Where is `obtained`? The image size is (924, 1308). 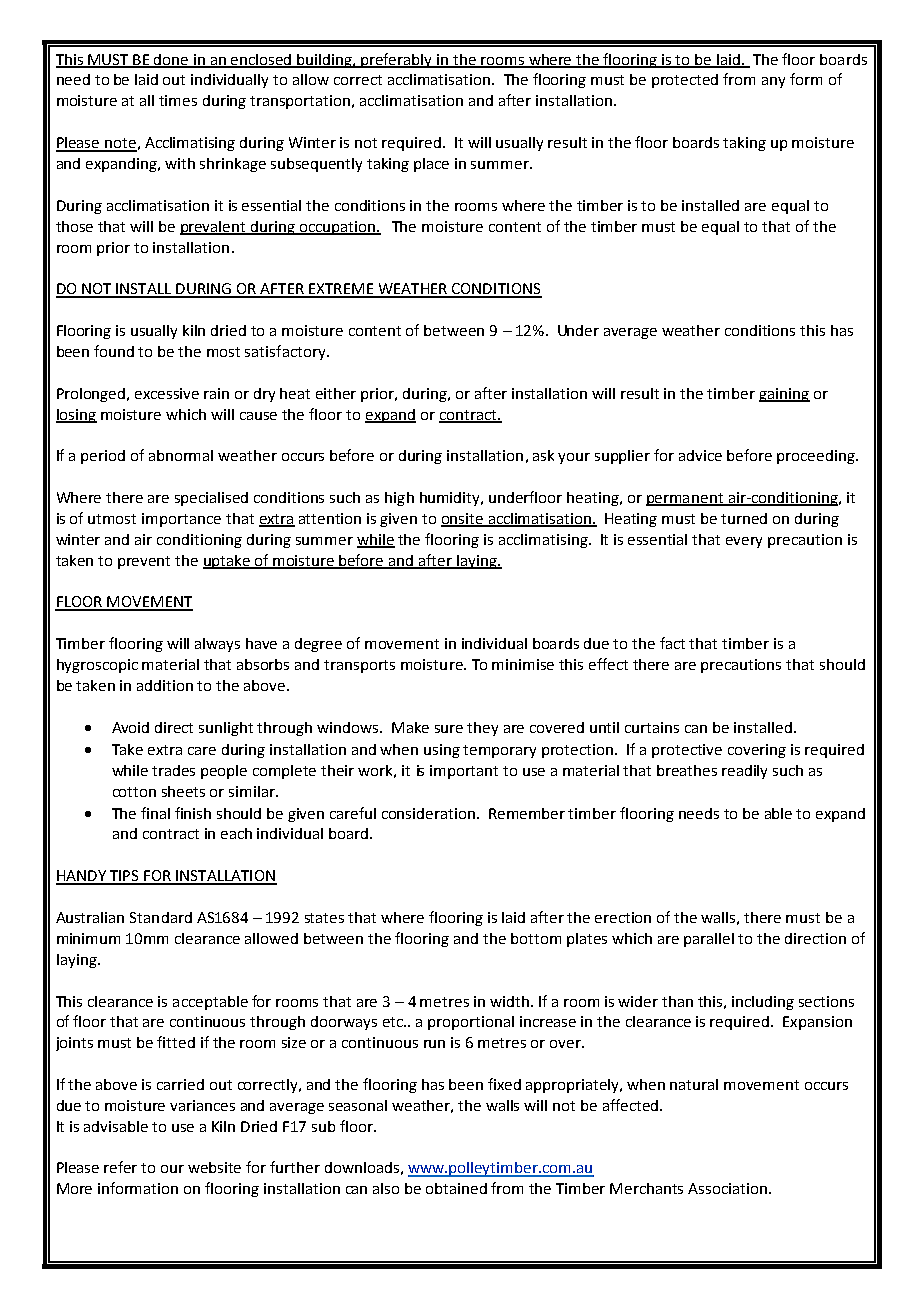 obtained is located at coordinates (456, 1188).
